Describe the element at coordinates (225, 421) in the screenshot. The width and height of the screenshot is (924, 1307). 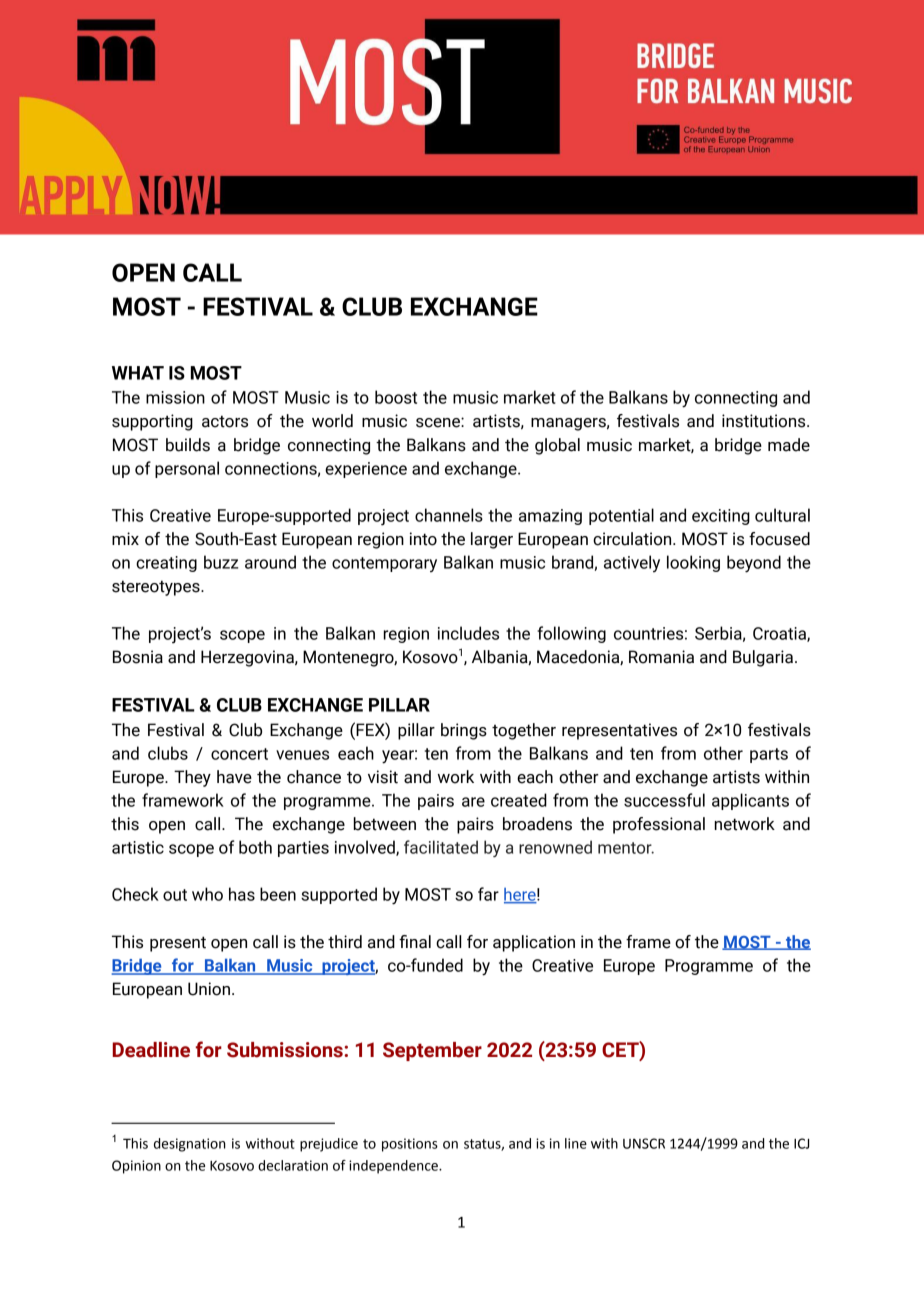
I see `actors` at that location.
